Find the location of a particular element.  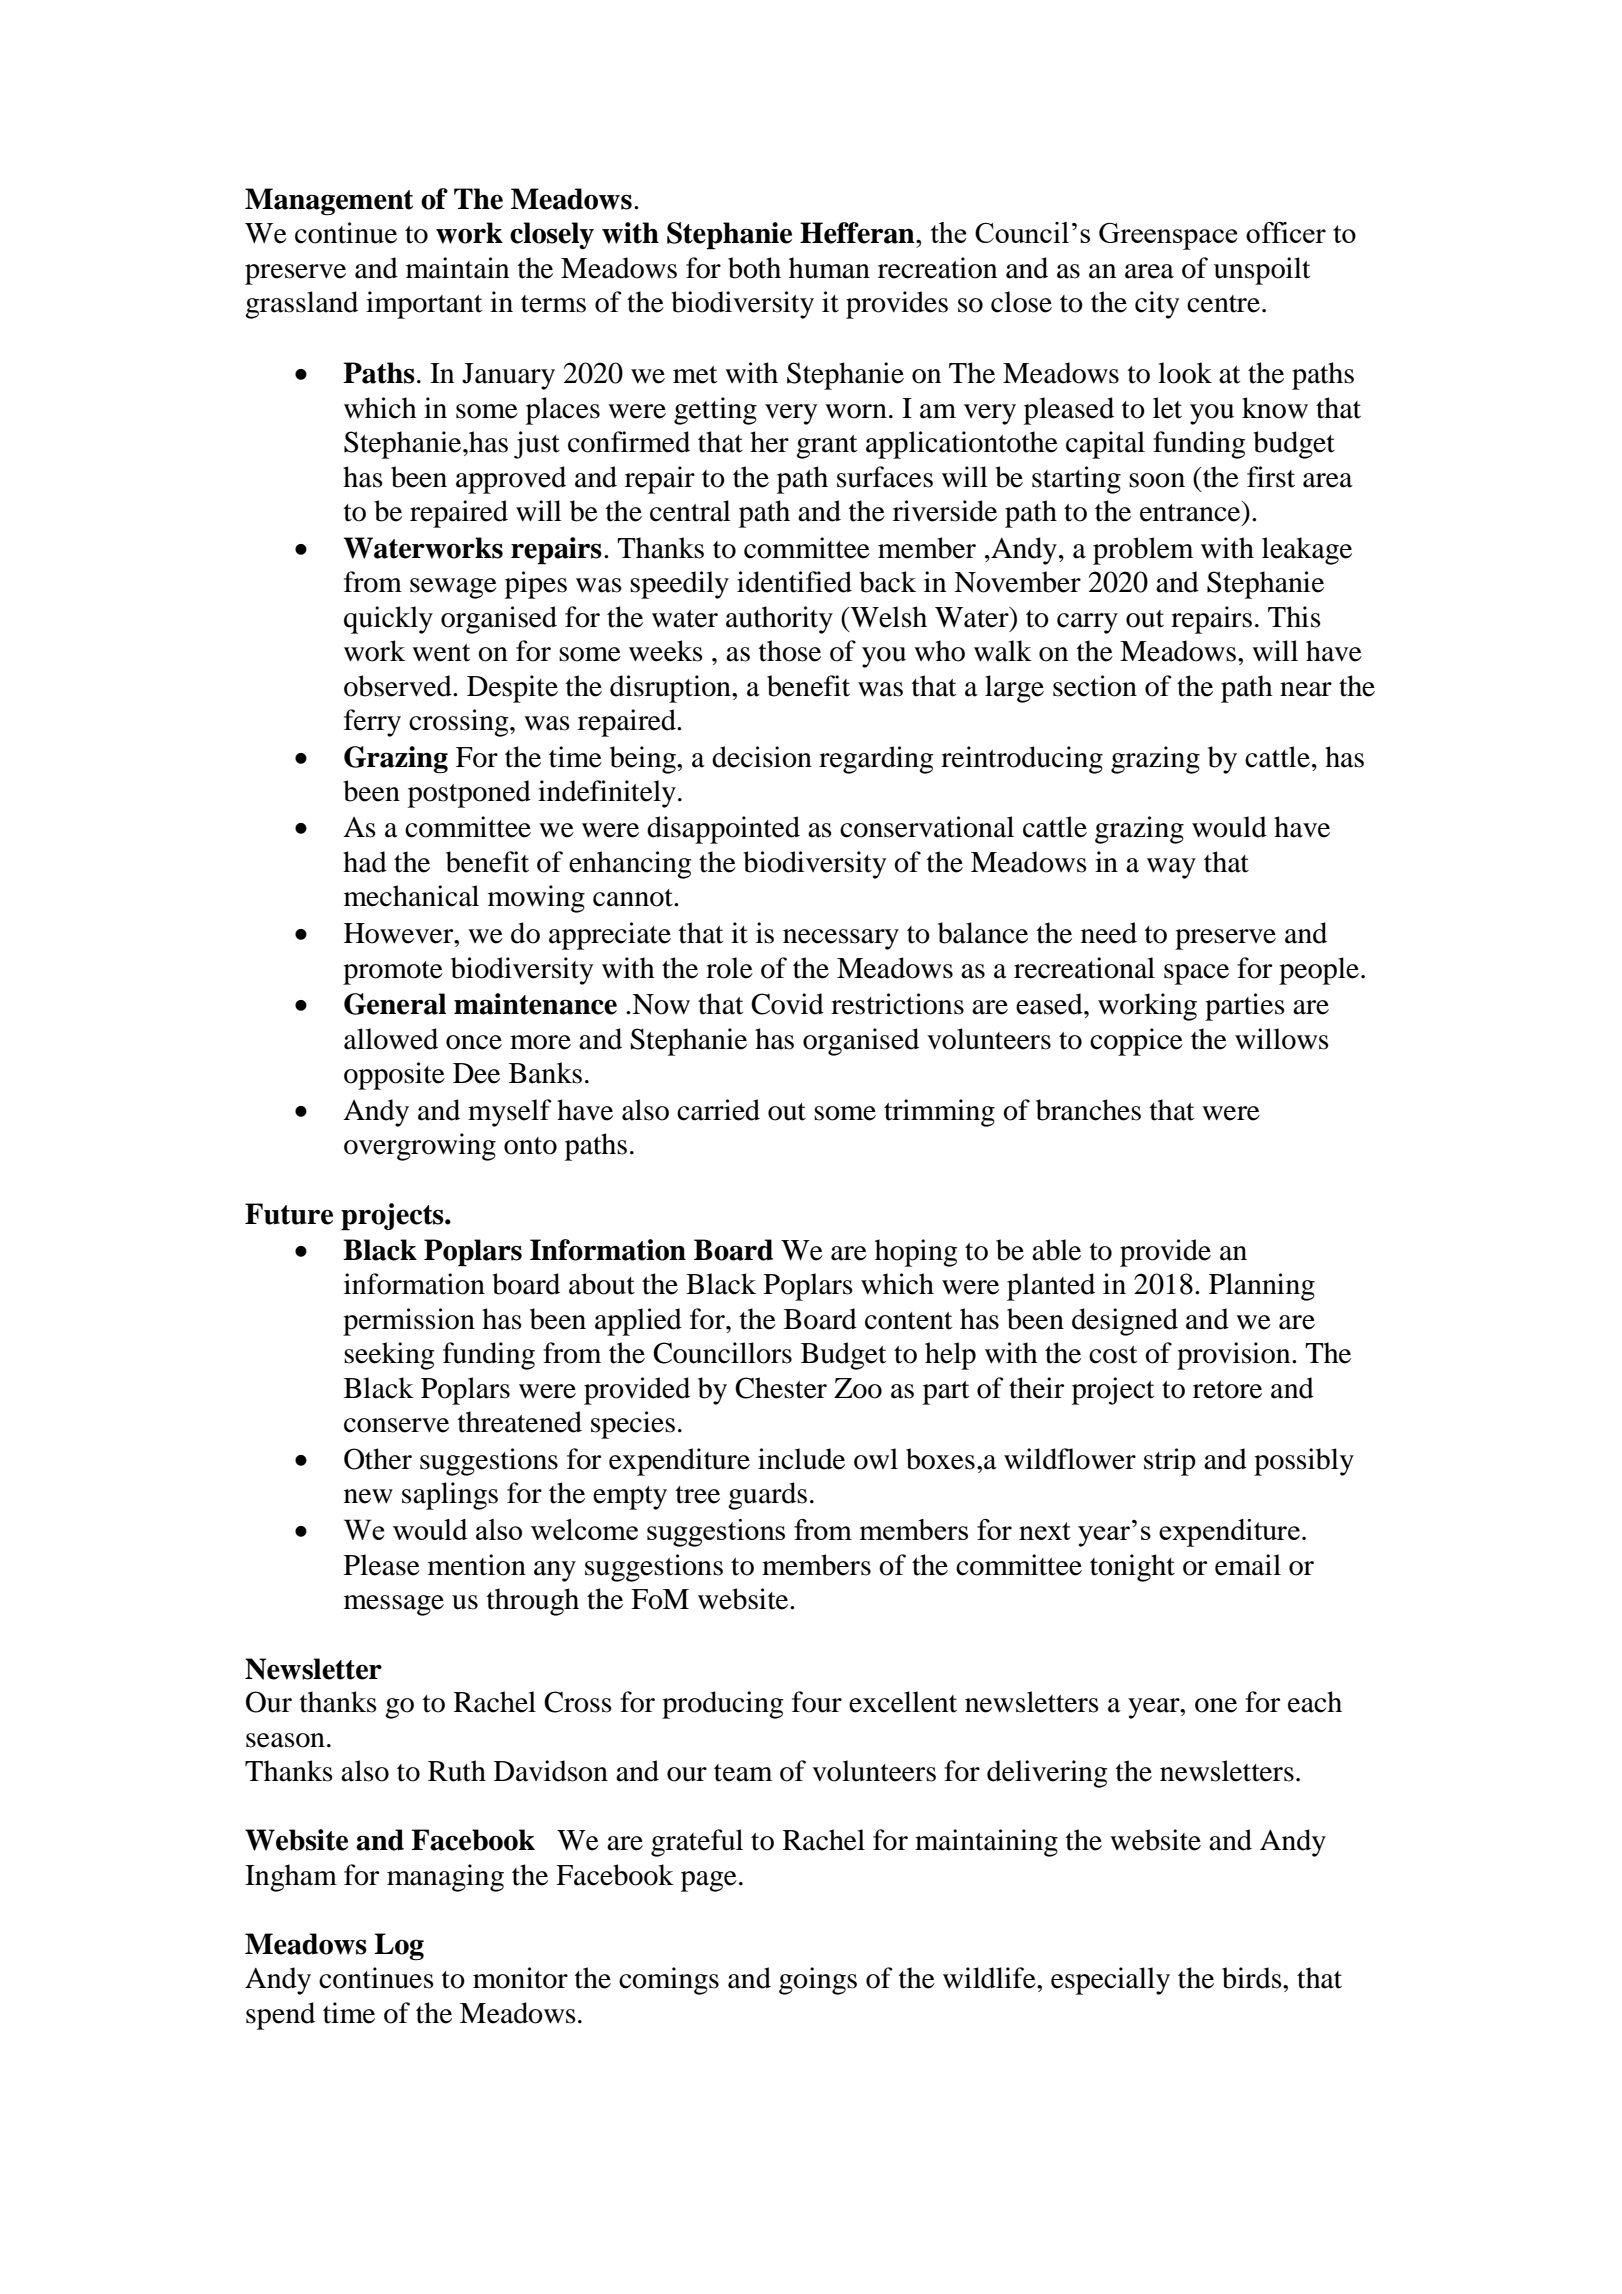

opposite is located at coordinates (394, 1076).
